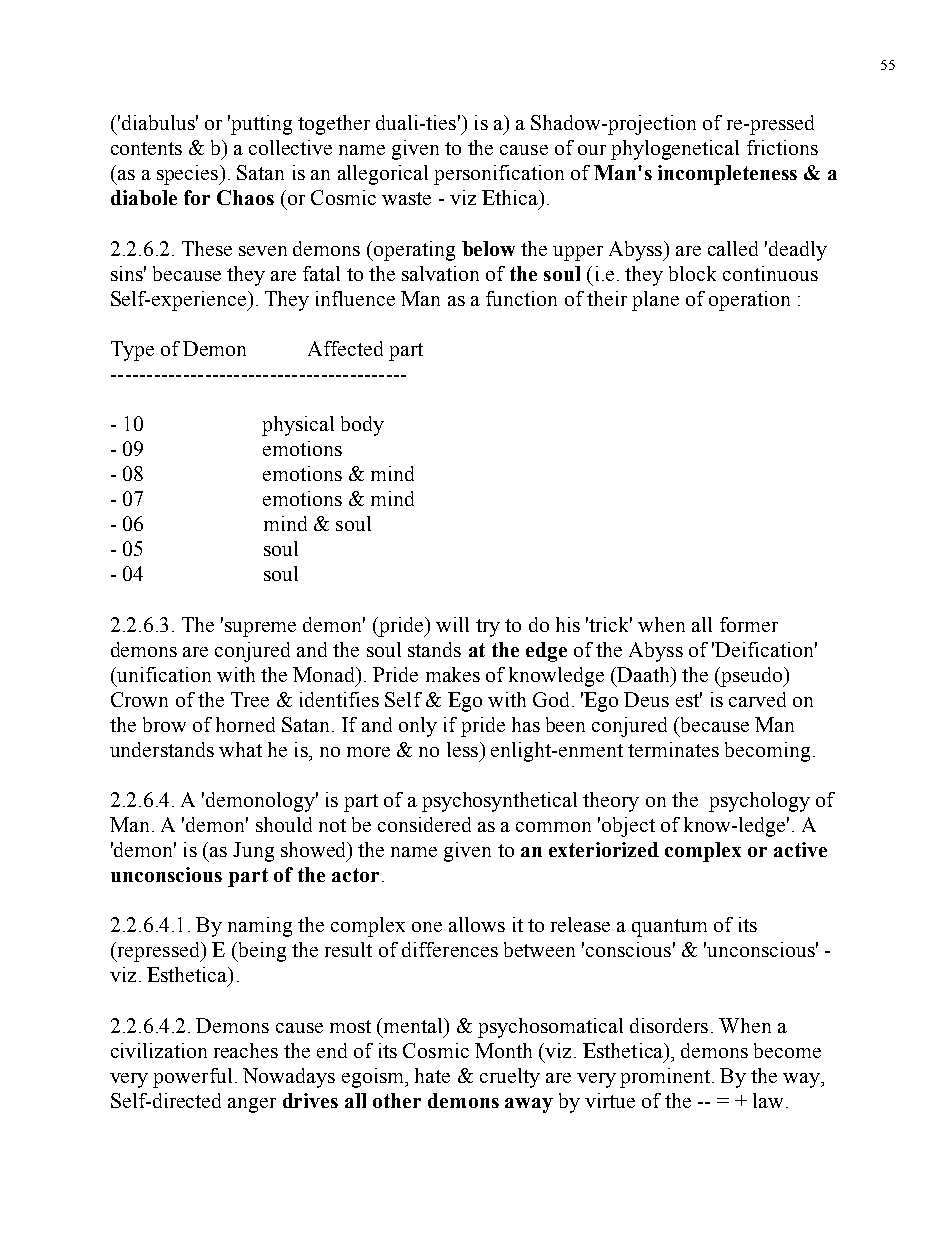  I want to click on species, so click(189, 175).
